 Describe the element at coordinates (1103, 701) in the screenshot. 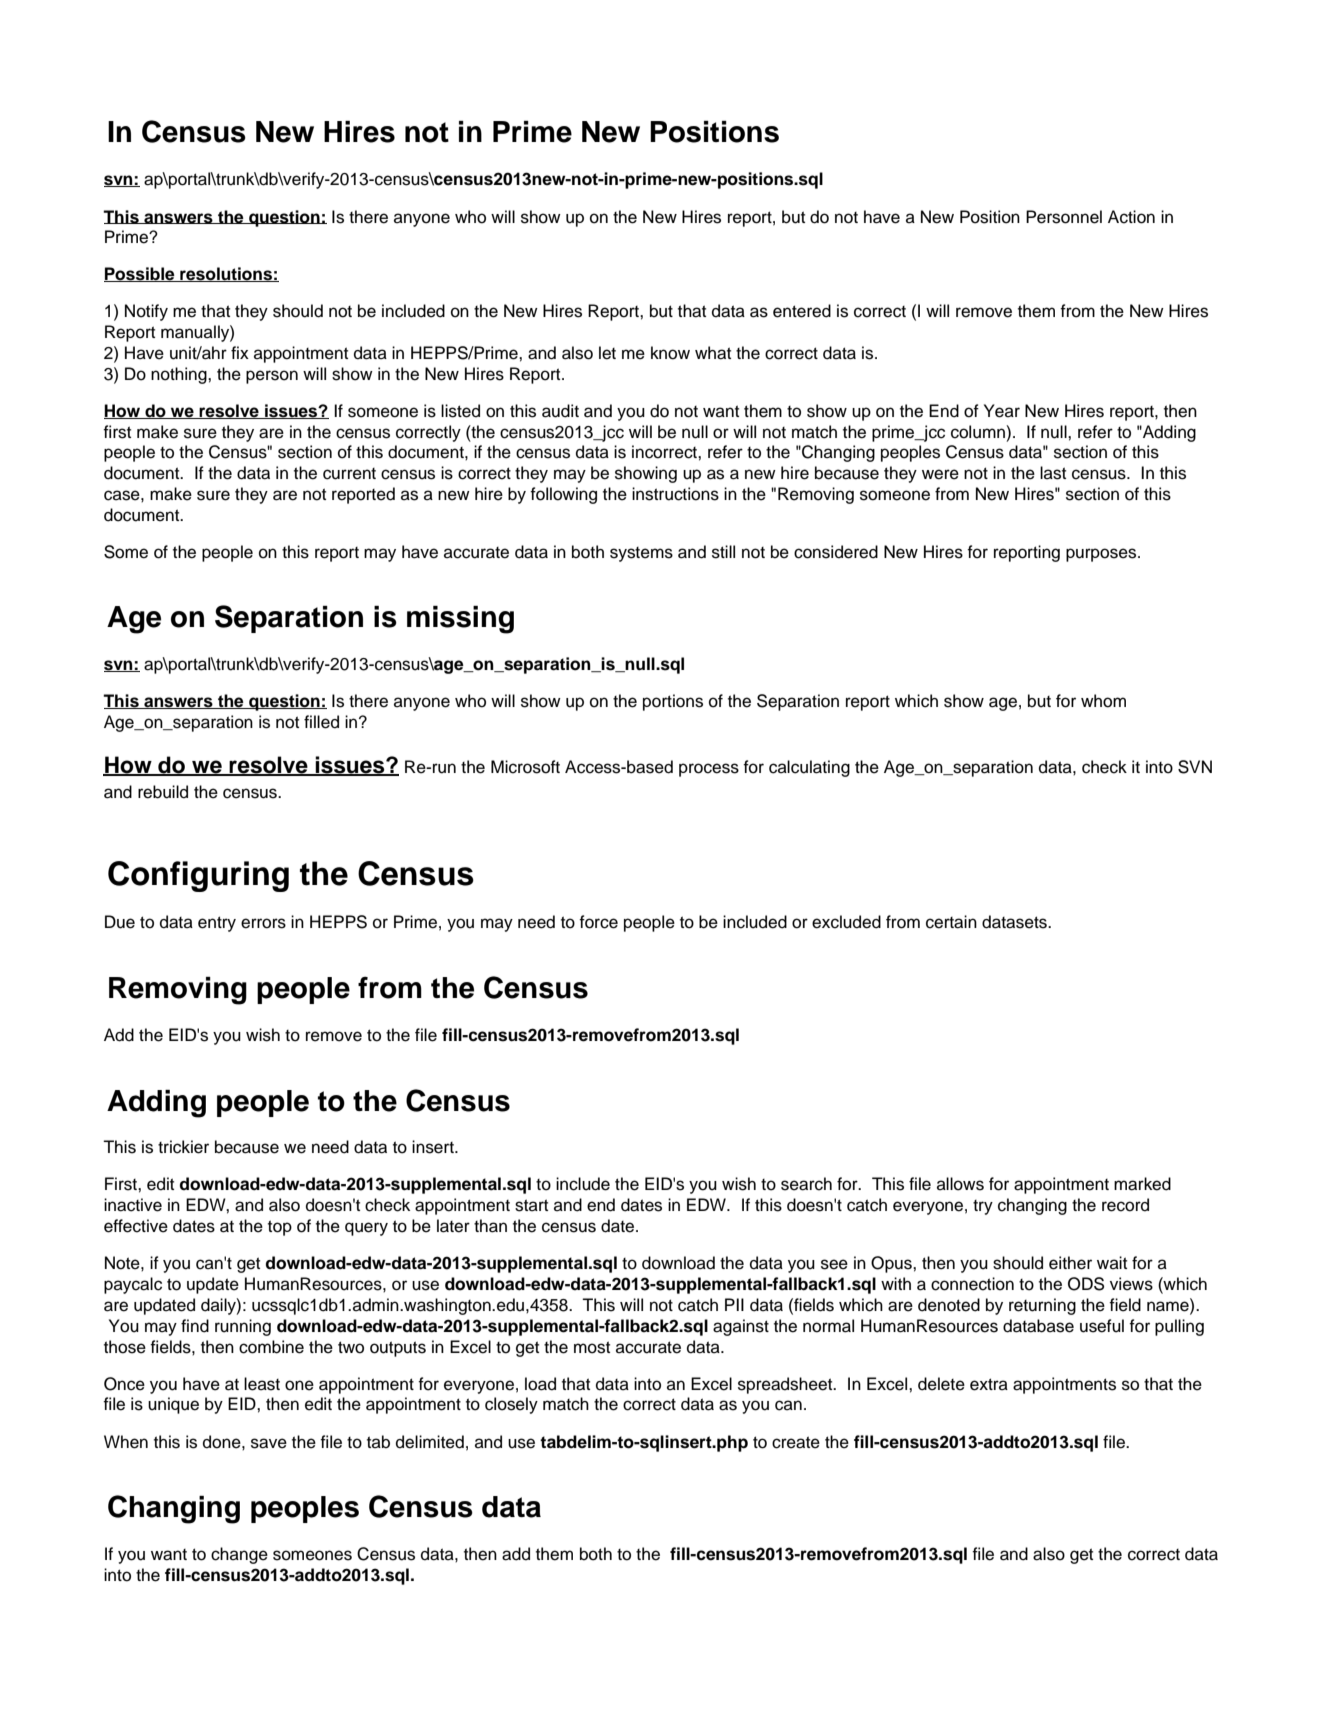

I see `whom` at that location.
